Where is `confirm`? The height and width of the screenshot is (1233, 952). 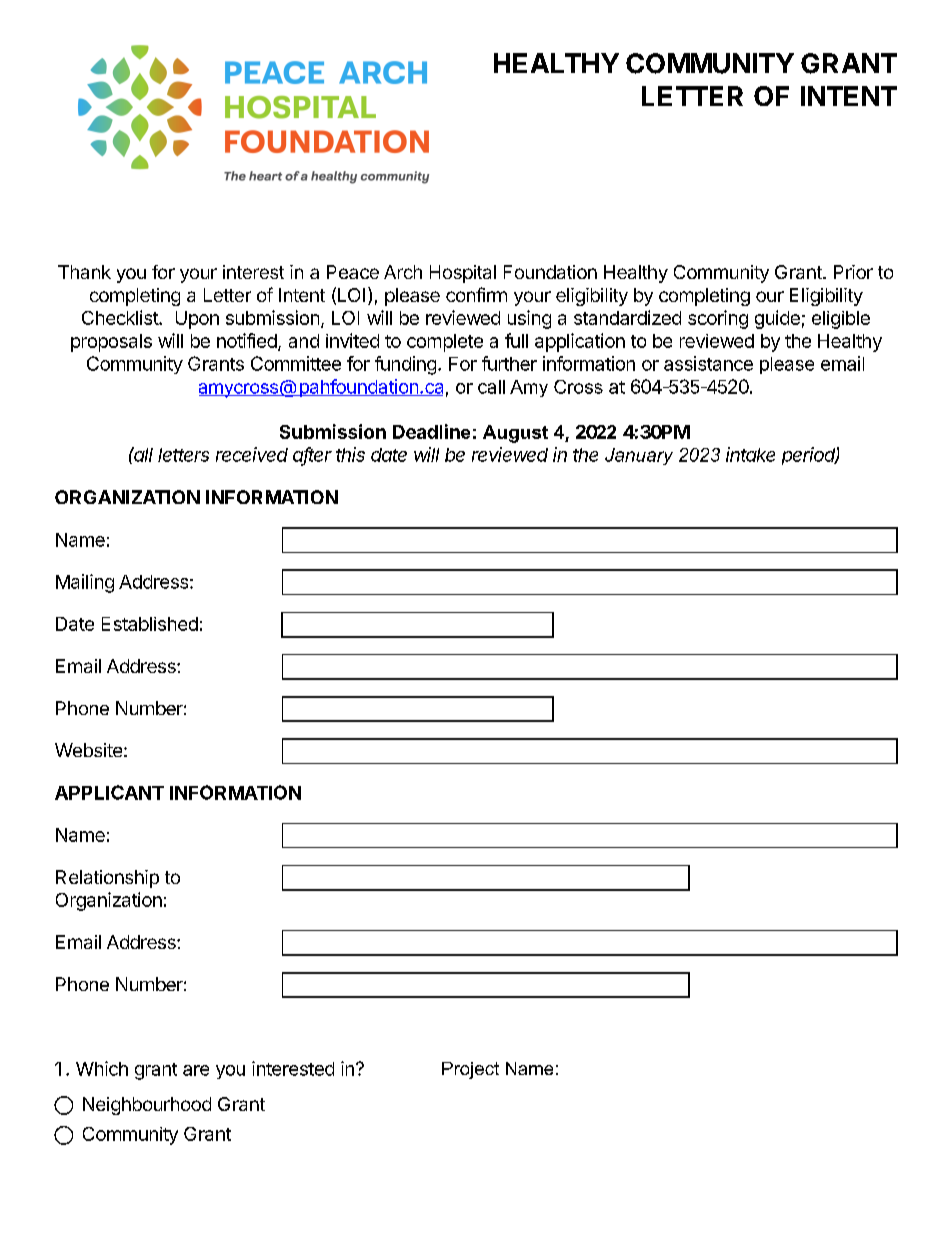 confirm is located at coordinates (476, 294).
